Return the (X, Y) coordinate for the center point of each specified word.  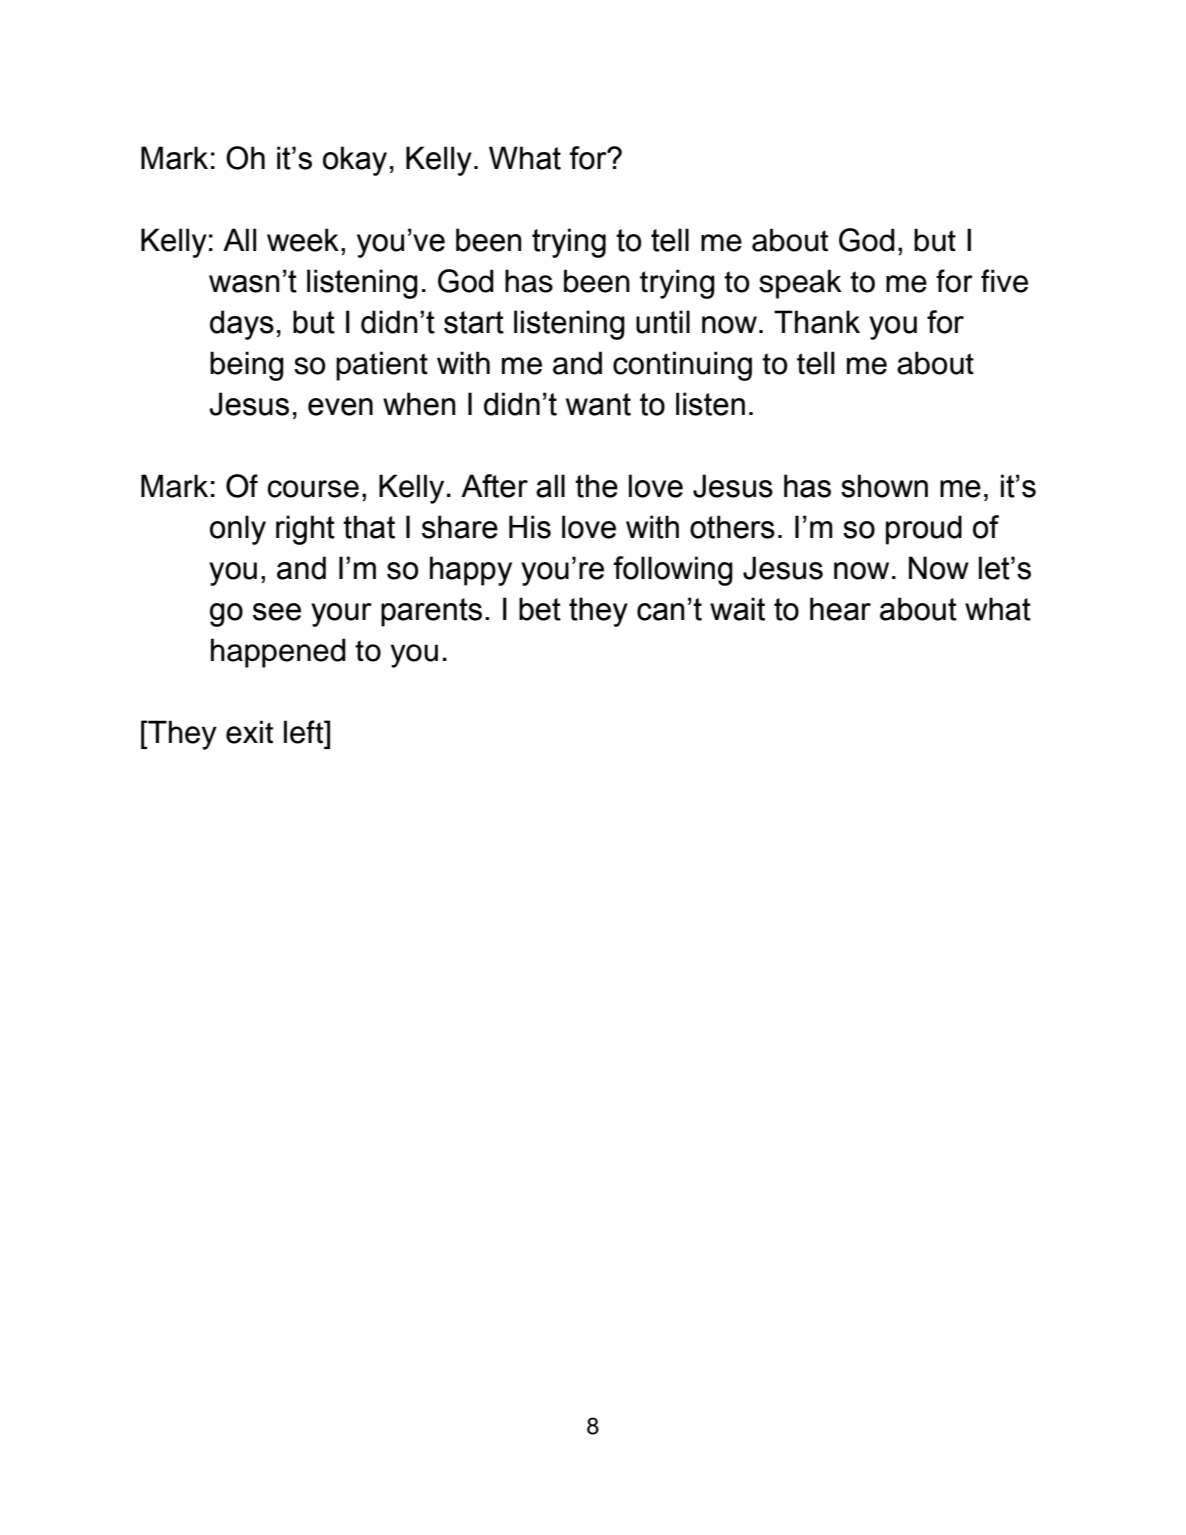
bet (540, 609)
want (598, 404)
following (673, 571)
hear (840, 609)
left (304, 732)
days (242, 325)
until (663, 322)
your (341, 615)
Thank (817, 322)
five (1004, 281)
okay (355, 161)
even (340, 407)
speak (800, 284)
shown (884, 486)
